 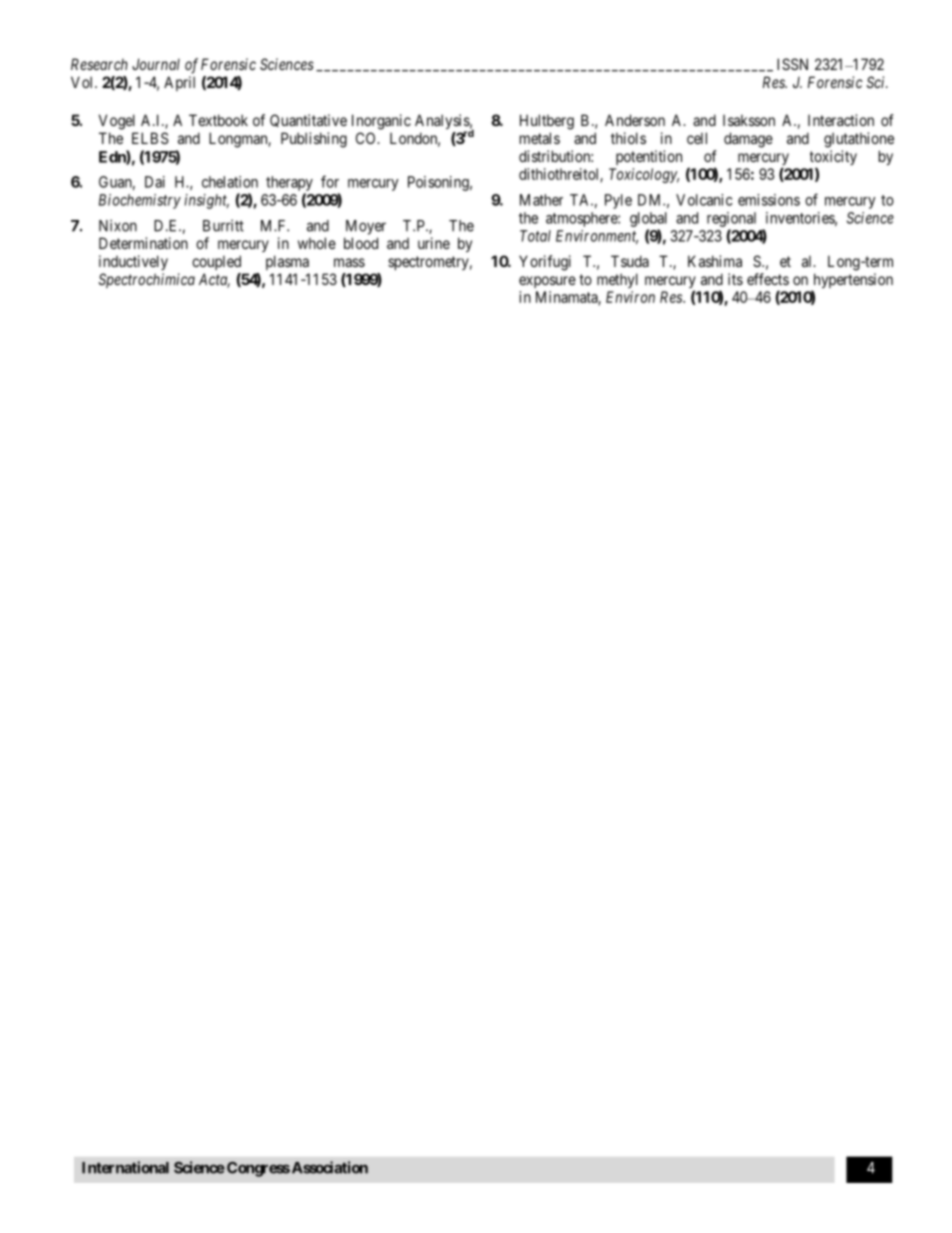 I want to click on April, so click(x=179, y=83).
